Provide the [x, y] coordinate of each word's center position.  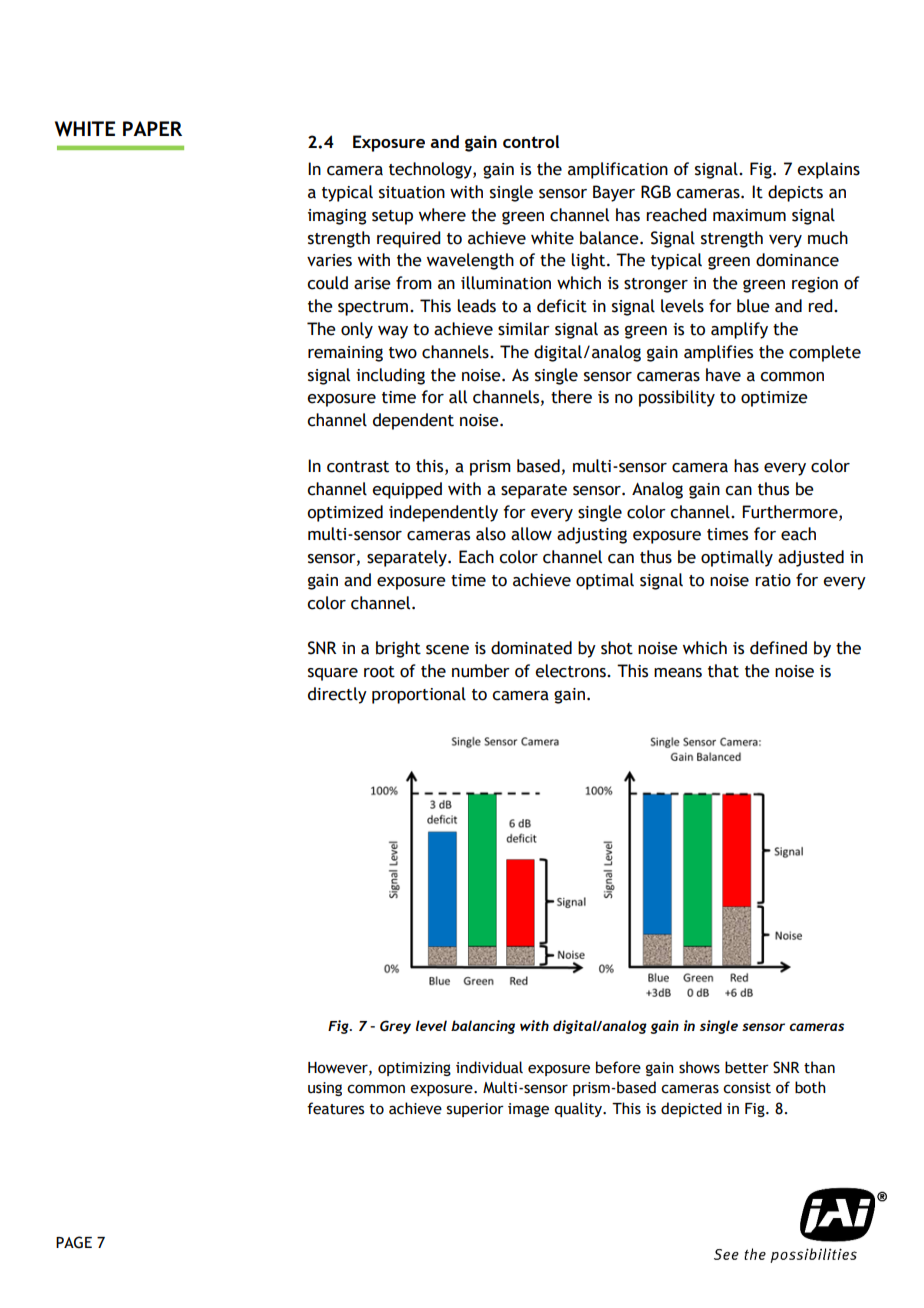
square [333, 674]
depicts [795, 193]
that [723, 671]
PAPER [152, 128]
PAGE [74, 1242]
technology [431, 170]
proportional [419, 695]
